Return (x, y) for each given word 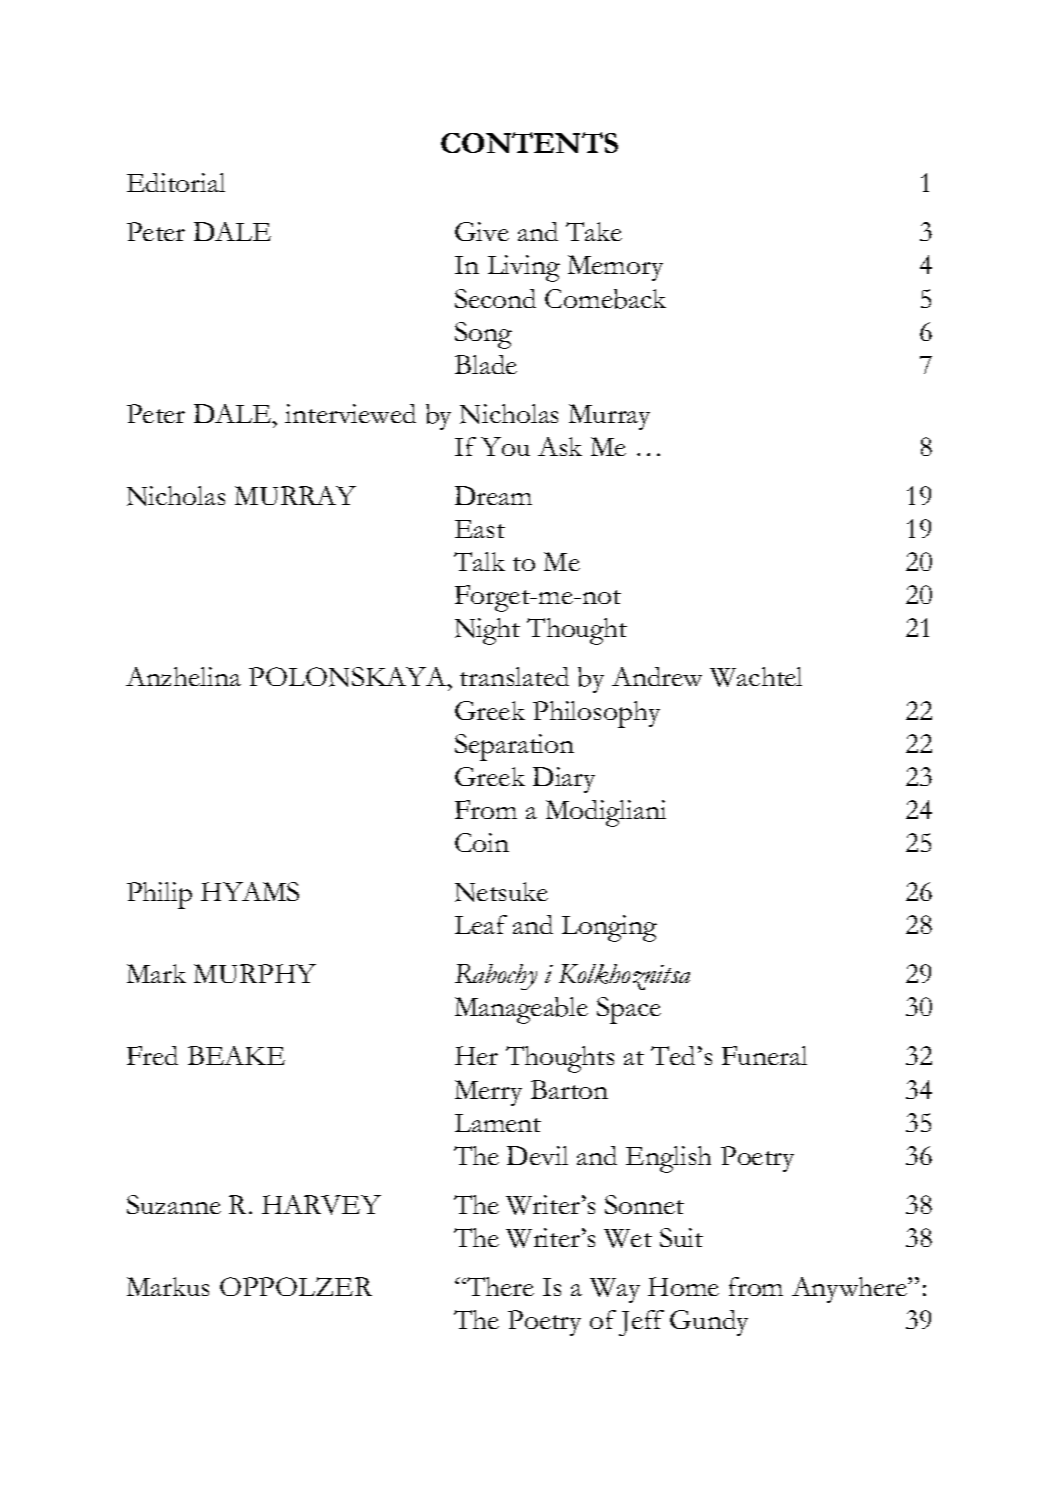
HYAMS (250, 891)
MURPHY (255, 973)
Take (594, 231)
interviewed (350, 413)
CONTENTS (529, 142)
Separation (514, 747)
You (505, 446)
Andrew (657, 676)
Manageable (521, 1010)
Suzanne (174, 1204)
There (499, 1286)
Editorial (176, 182)
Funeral (764, 1055)
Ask (560, 446)
